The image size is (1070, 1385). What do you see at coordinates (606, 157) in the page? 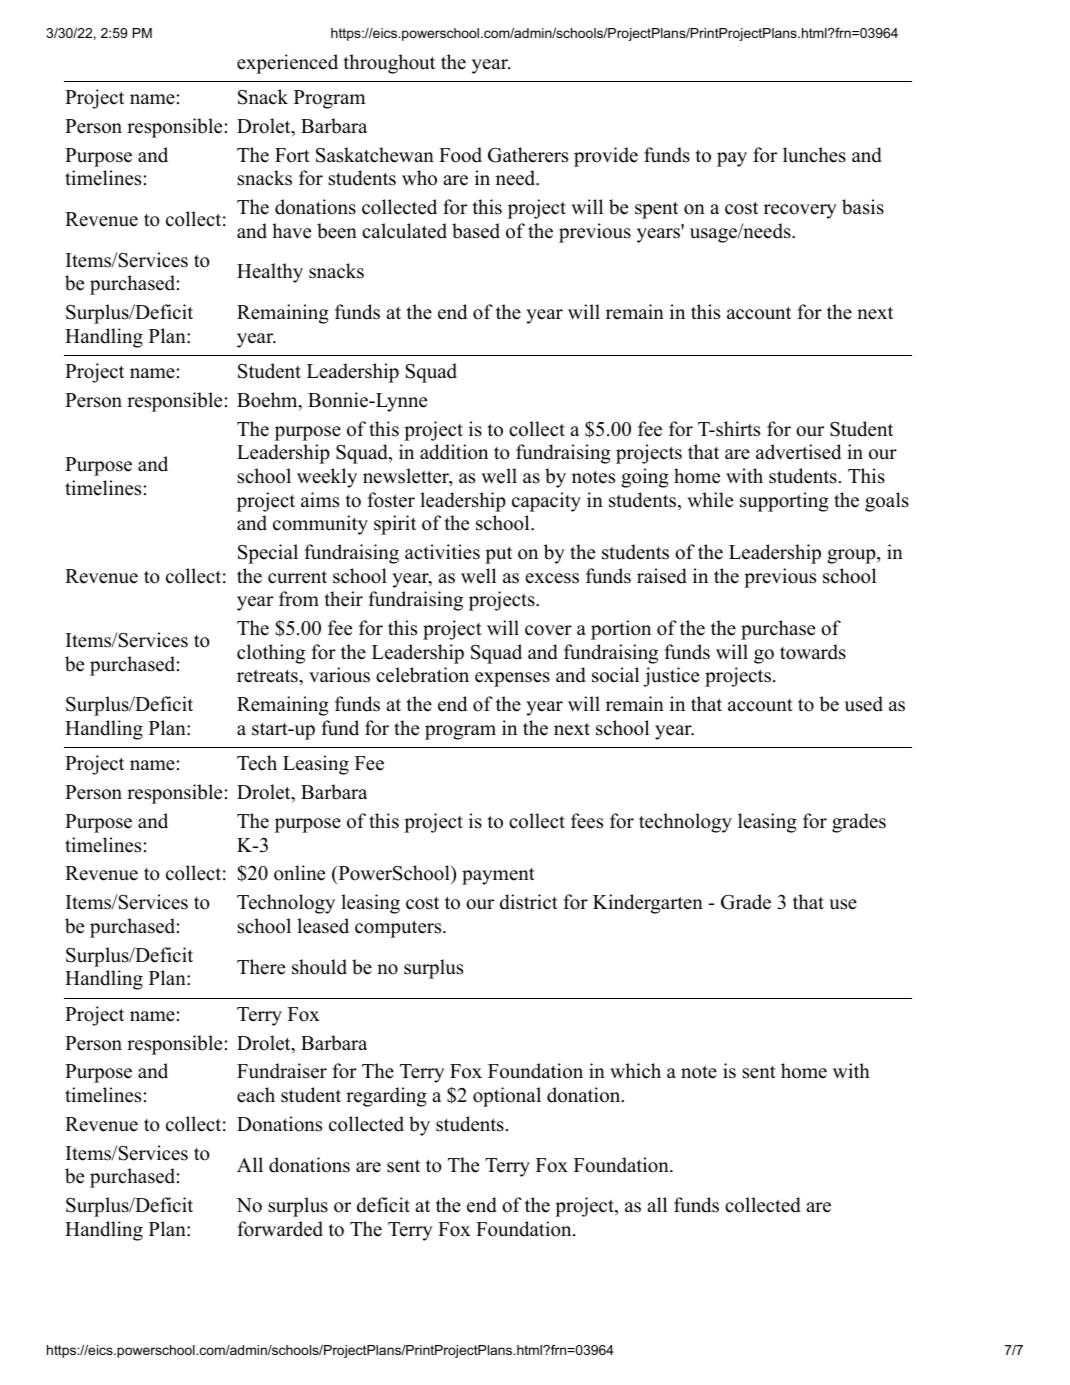
I see `provide` at bounding box center [606, 157].
